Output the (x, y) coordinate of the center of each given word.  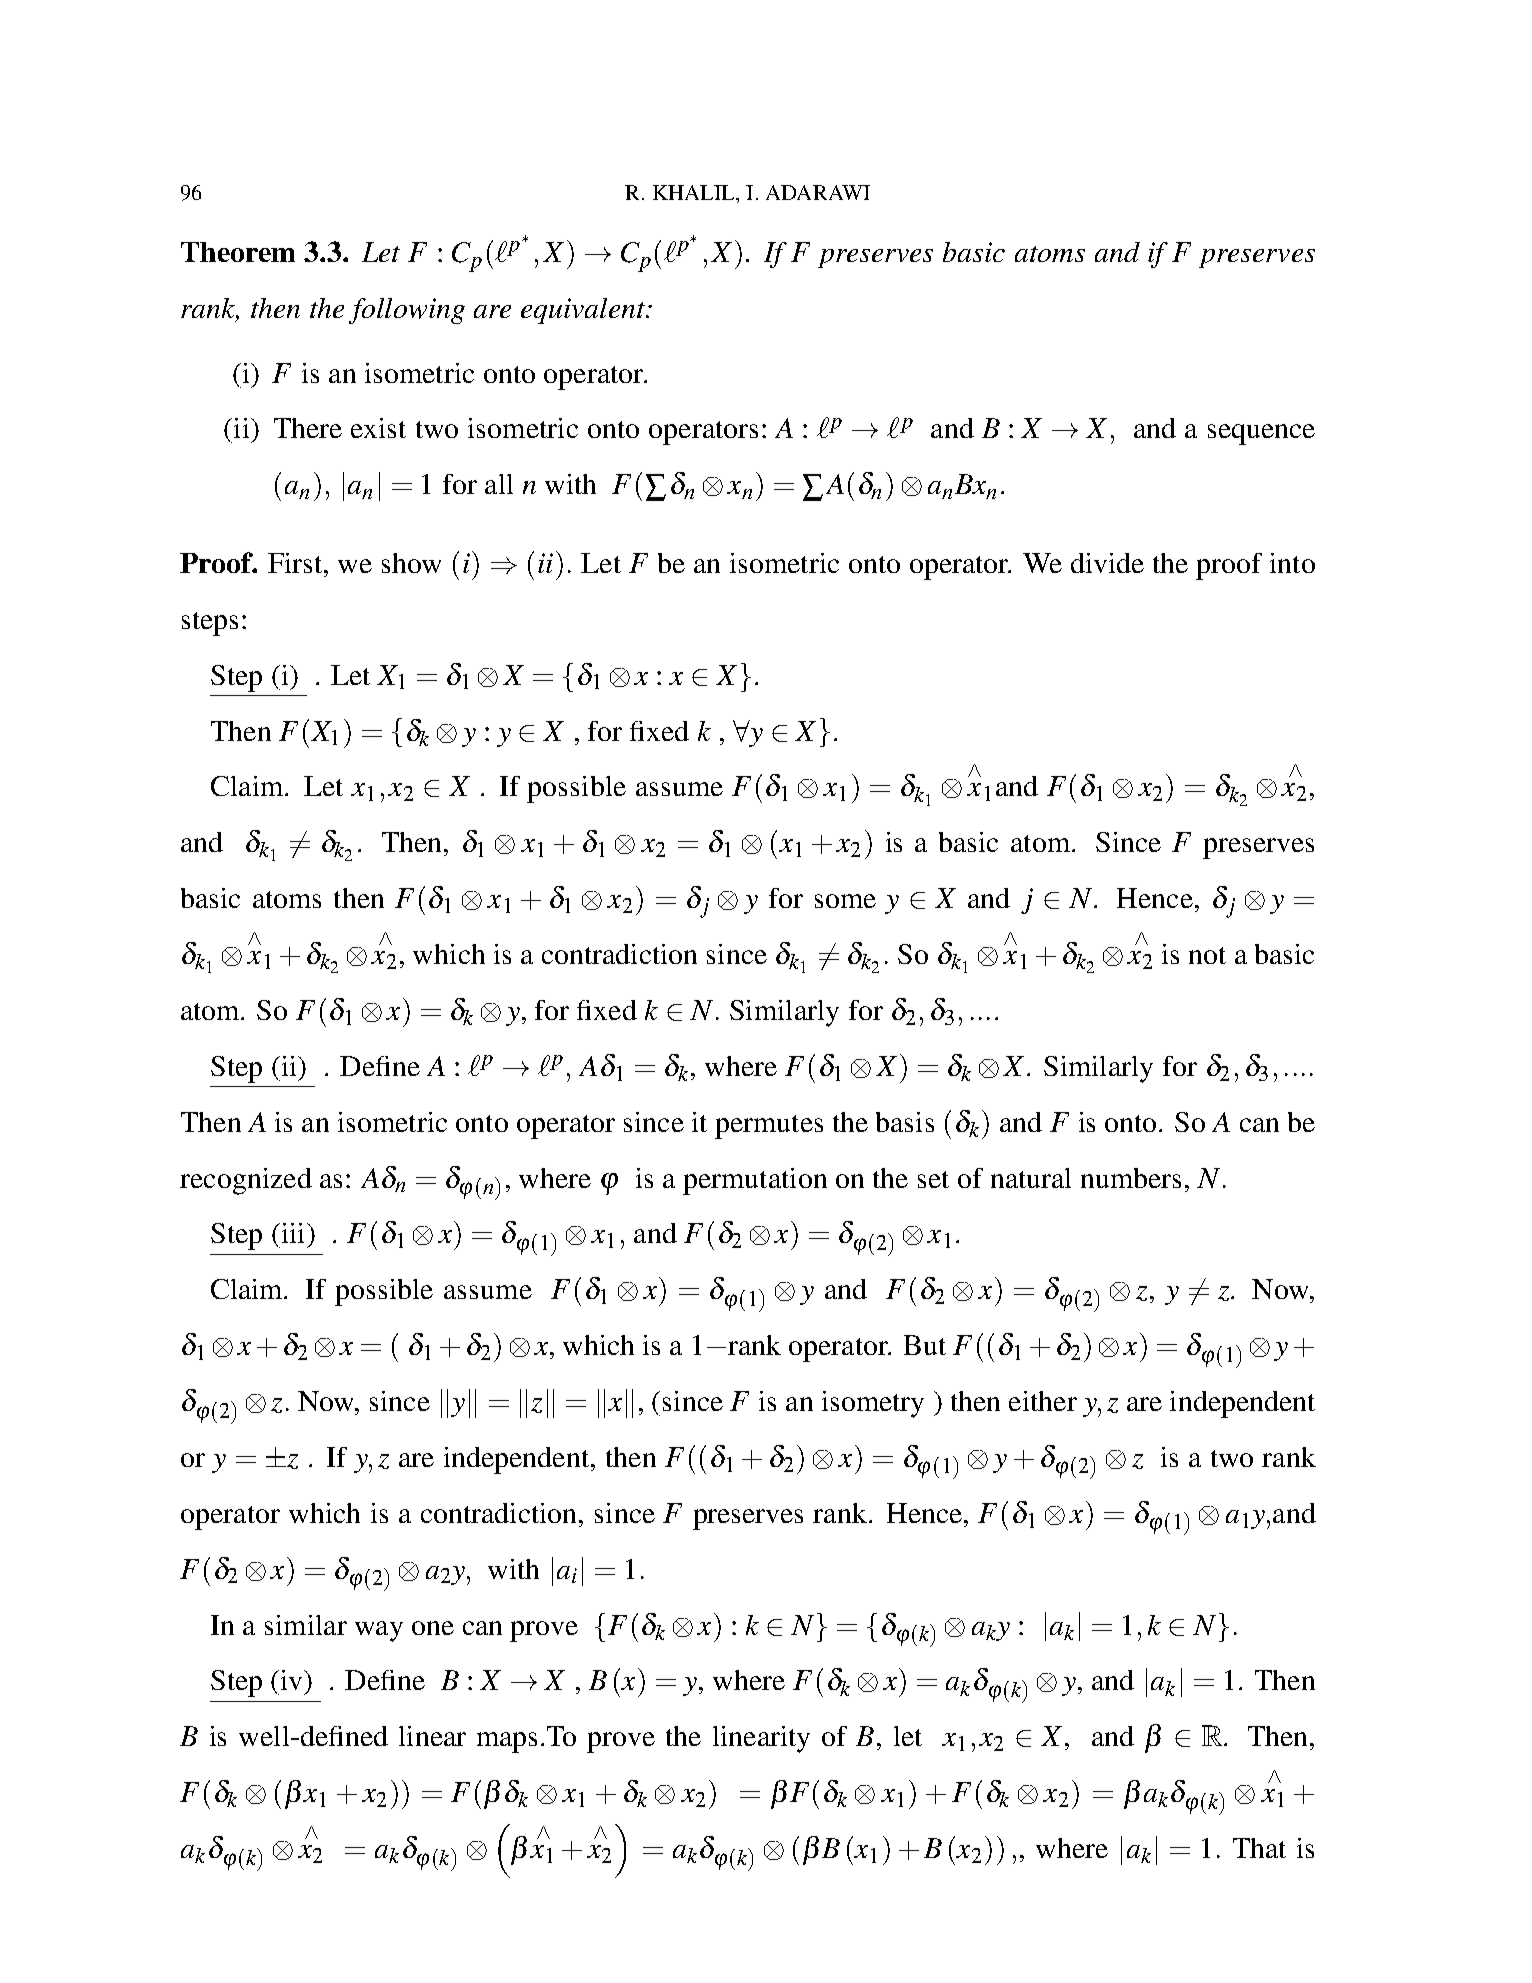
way (379, 1631)
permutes (769, 1127)
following (407, 311)
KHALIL (695, 192)
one (433, 1628)
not (1207, 955)
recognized (246, 1181)
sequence (1261, 434)
